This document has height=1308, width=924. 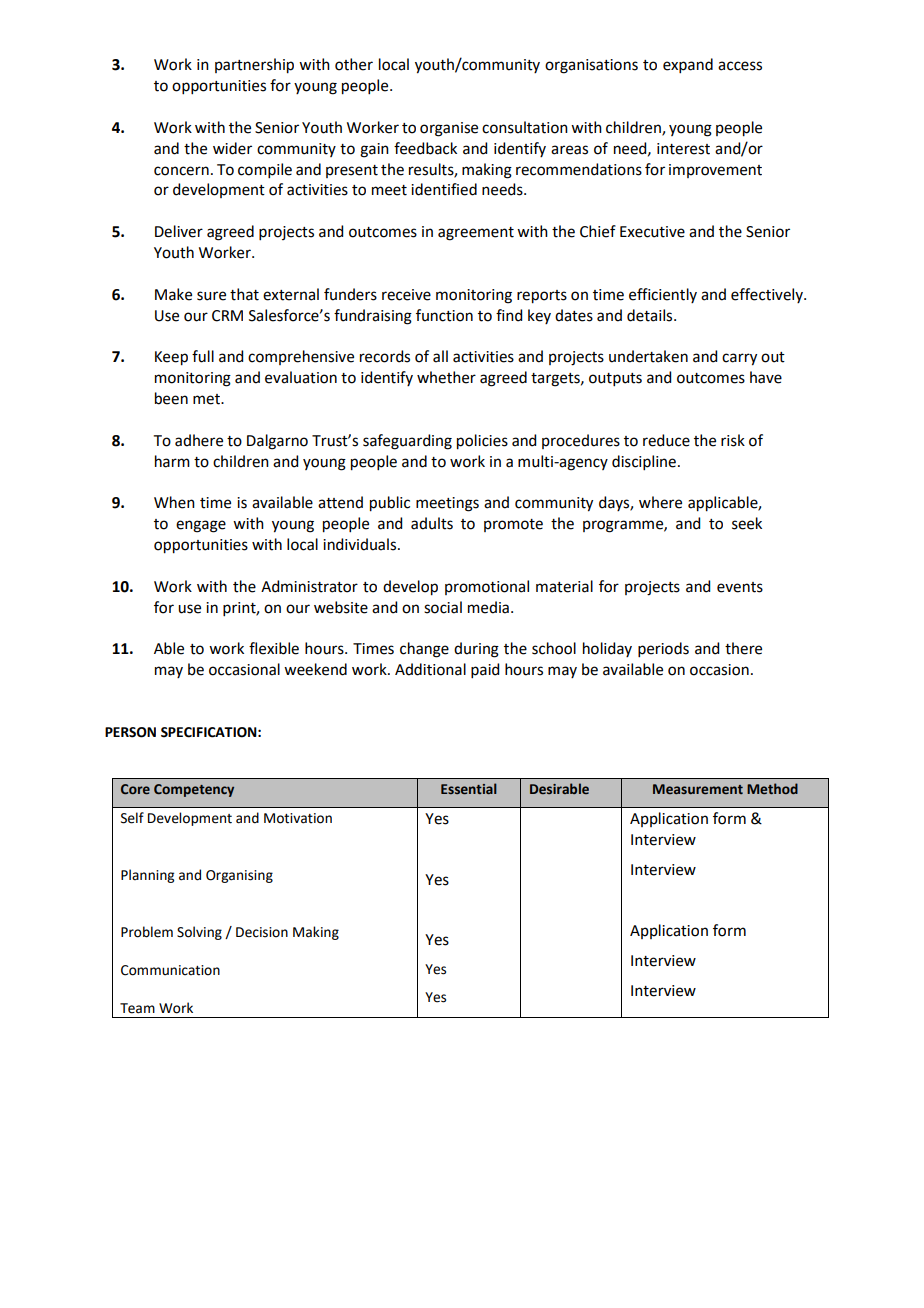 What do you see at coordinates (772, 788) in the document?
I see `Method` at bounding box center [772, 788].
